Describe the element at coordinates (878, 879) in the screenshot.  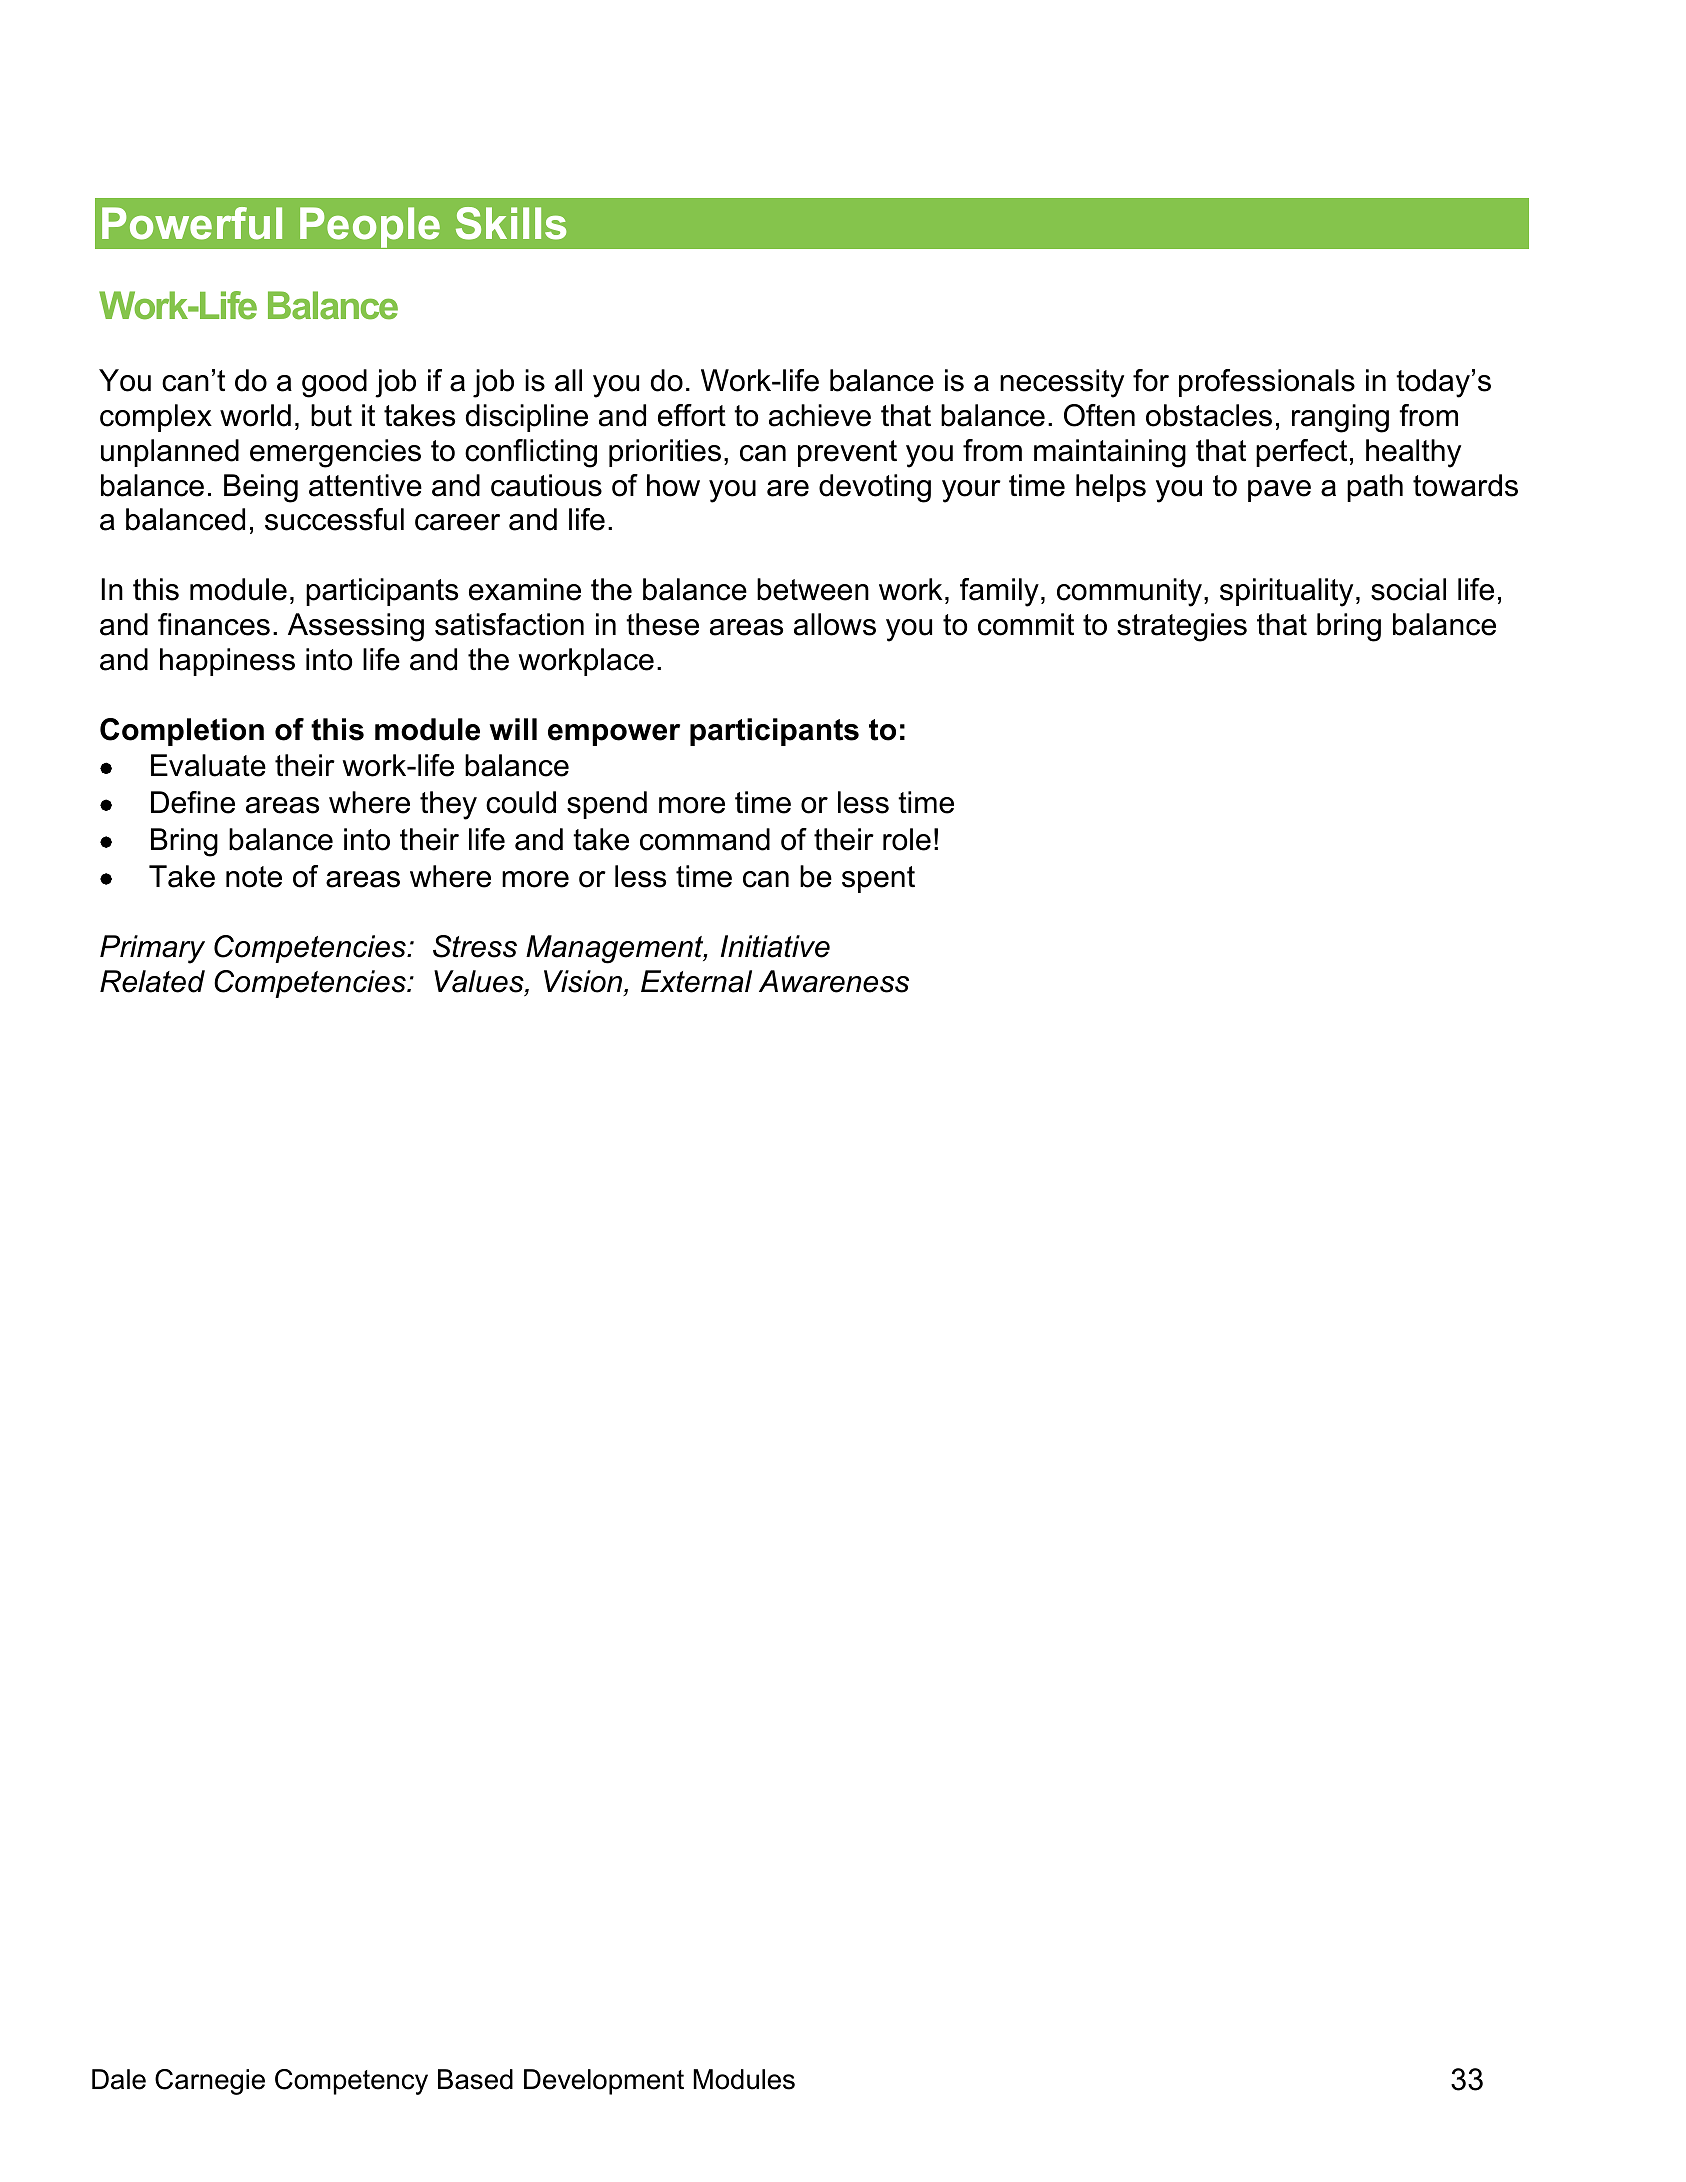
I see `spent` at that location.
